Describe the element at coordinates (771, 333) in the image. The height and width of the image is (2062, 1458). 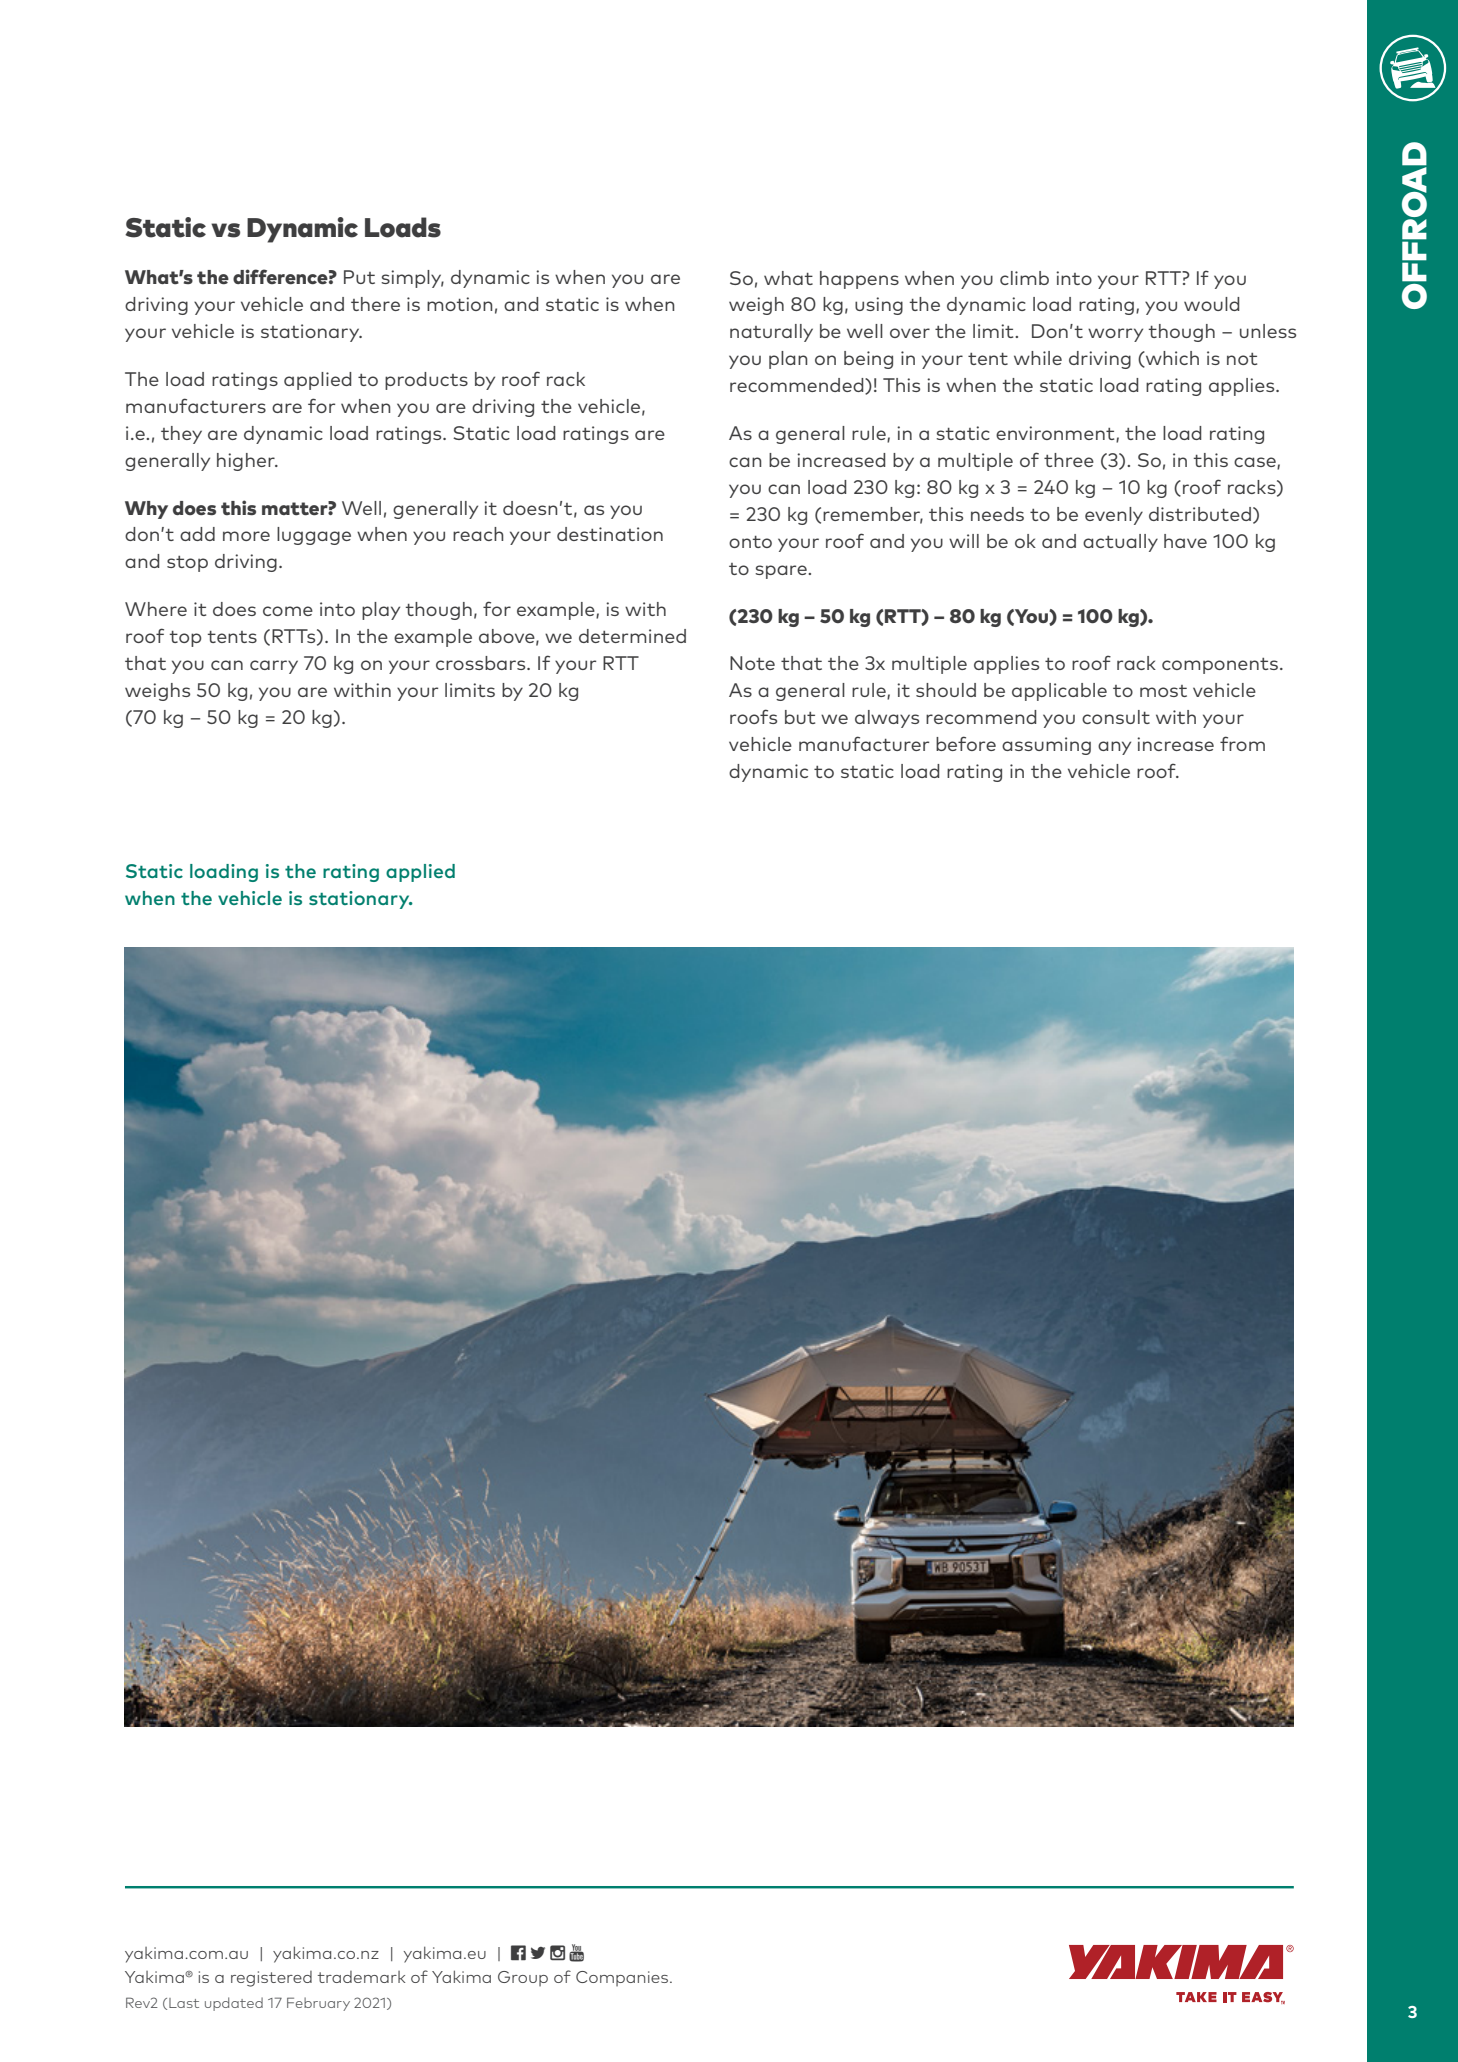
I see `naturally` at that location.
